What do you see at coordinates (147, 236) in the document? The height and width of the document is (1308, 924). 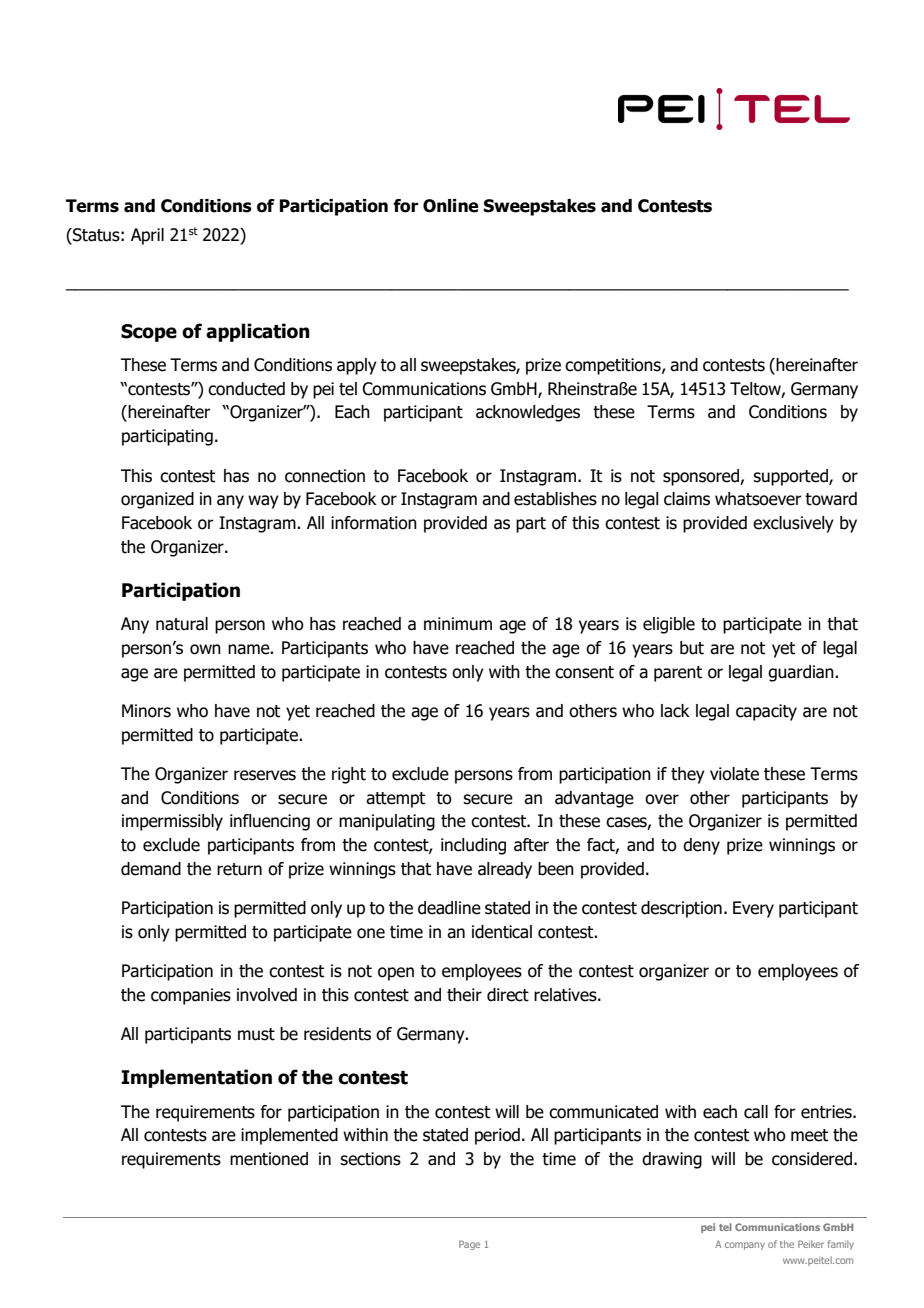 I see `April` at bounding box center [147, 236].
